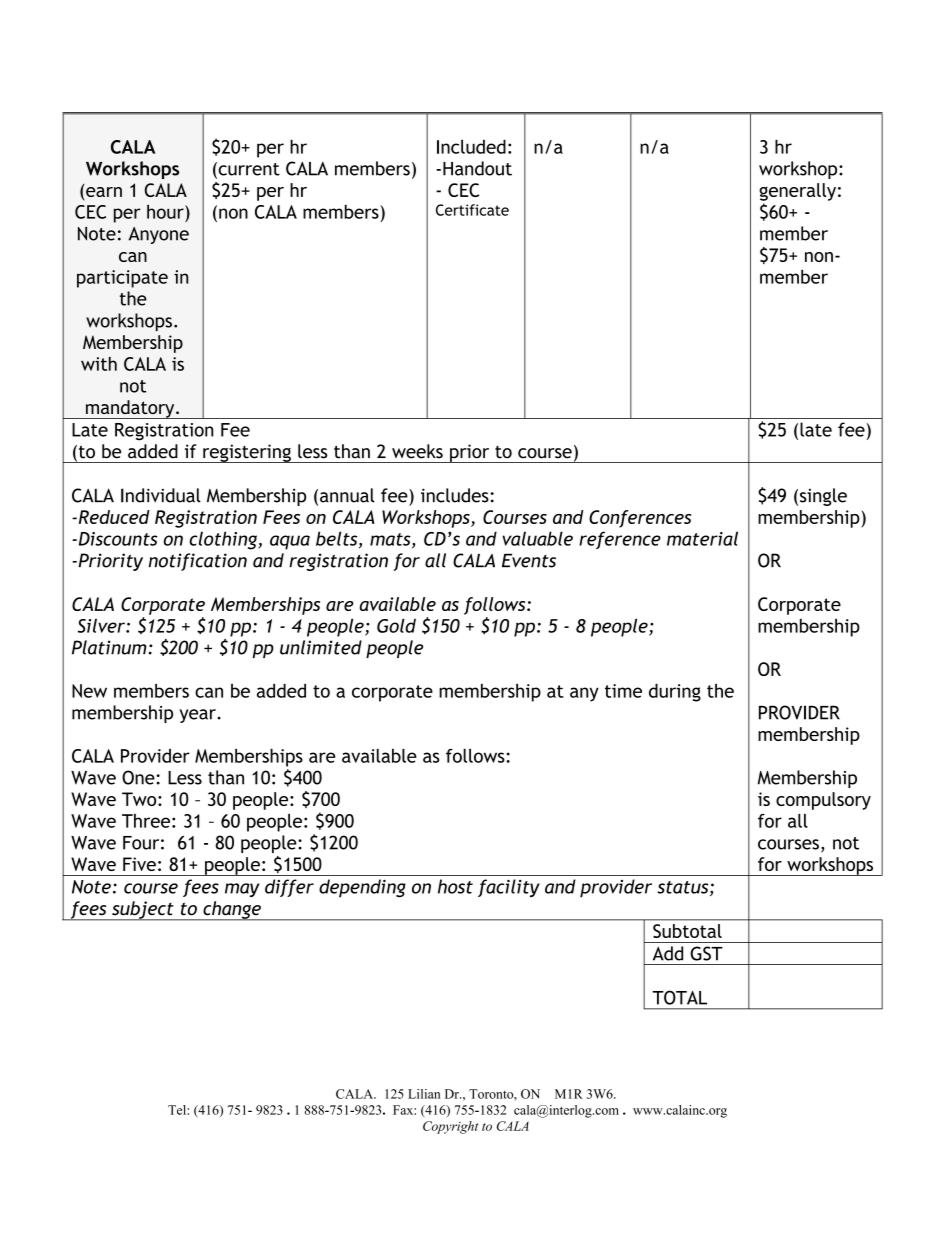 The image size is (952, 1233). Describe the element at coordinates (455, 495) in the image. I see `includes` at that location.
